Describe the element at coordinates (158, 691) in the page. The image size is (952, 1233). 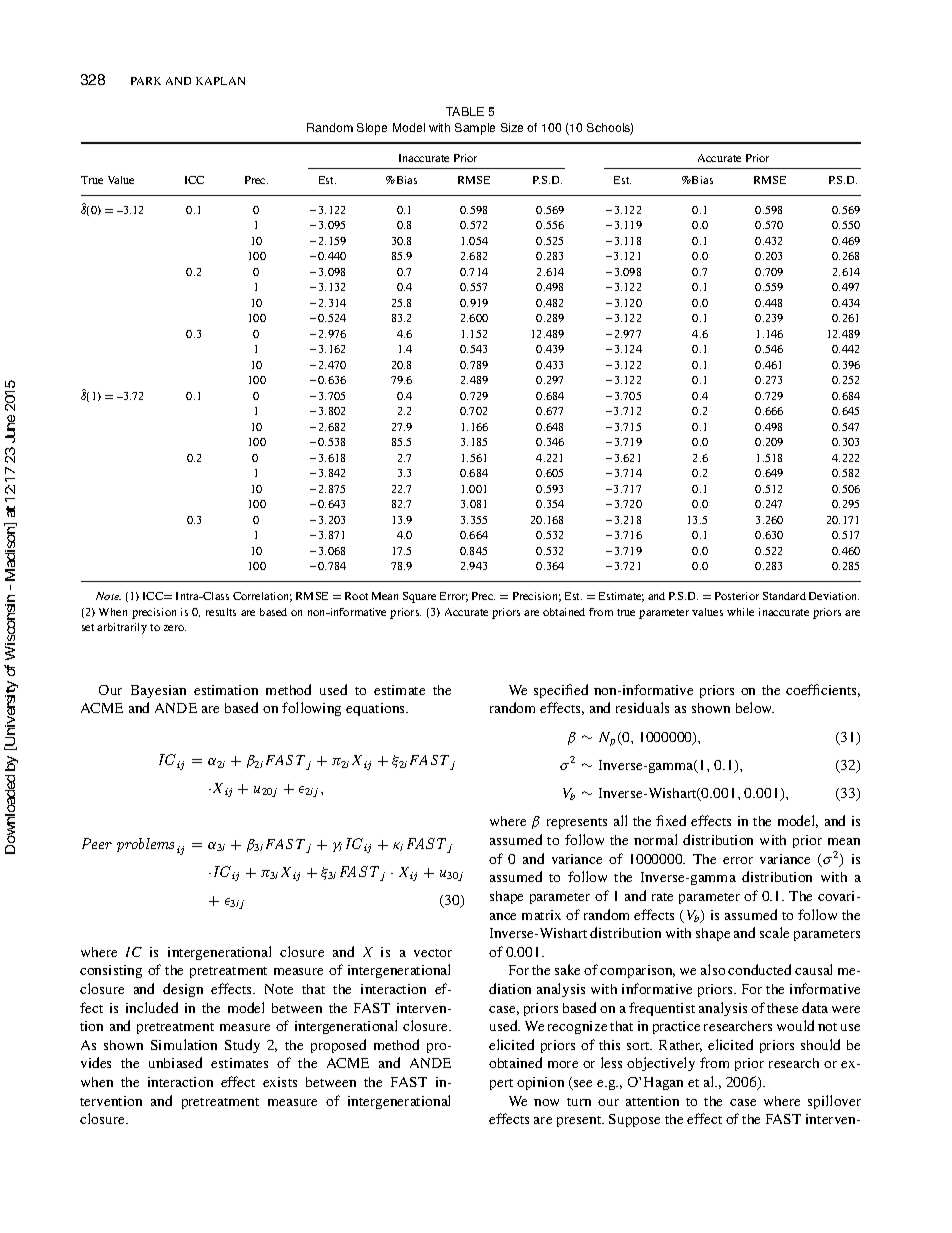
I see `Bayesian` at that location.
